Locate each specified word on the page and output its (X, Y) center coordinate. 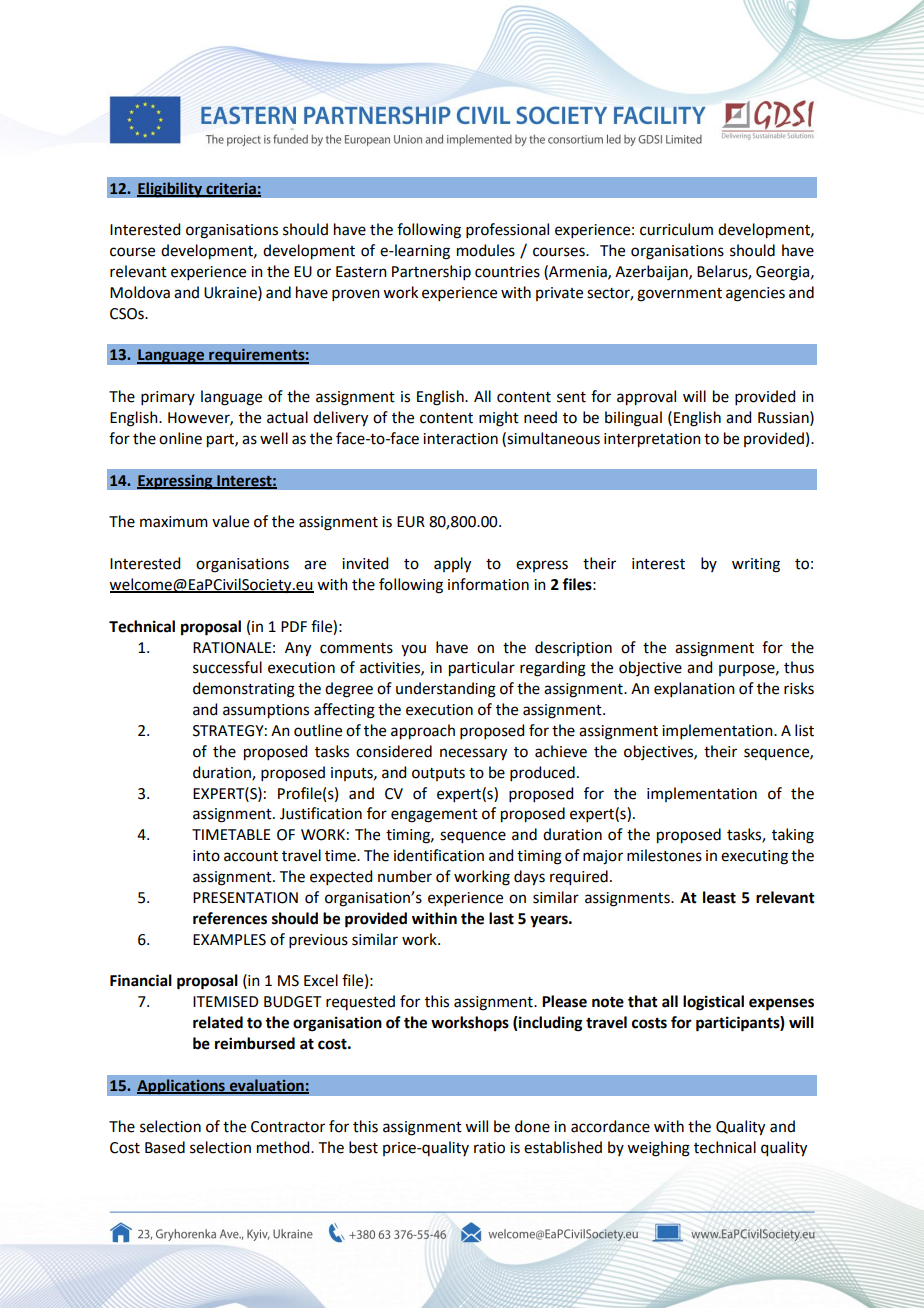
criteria (231, 189)
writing (756, 565)
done (532, 1126)
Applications (182, 1087)
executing (754, 857)
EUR (411, 522)
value (230, 521)
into (206, 856)
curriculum (676, 229)
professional (507, 230)
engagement (434, 816)
